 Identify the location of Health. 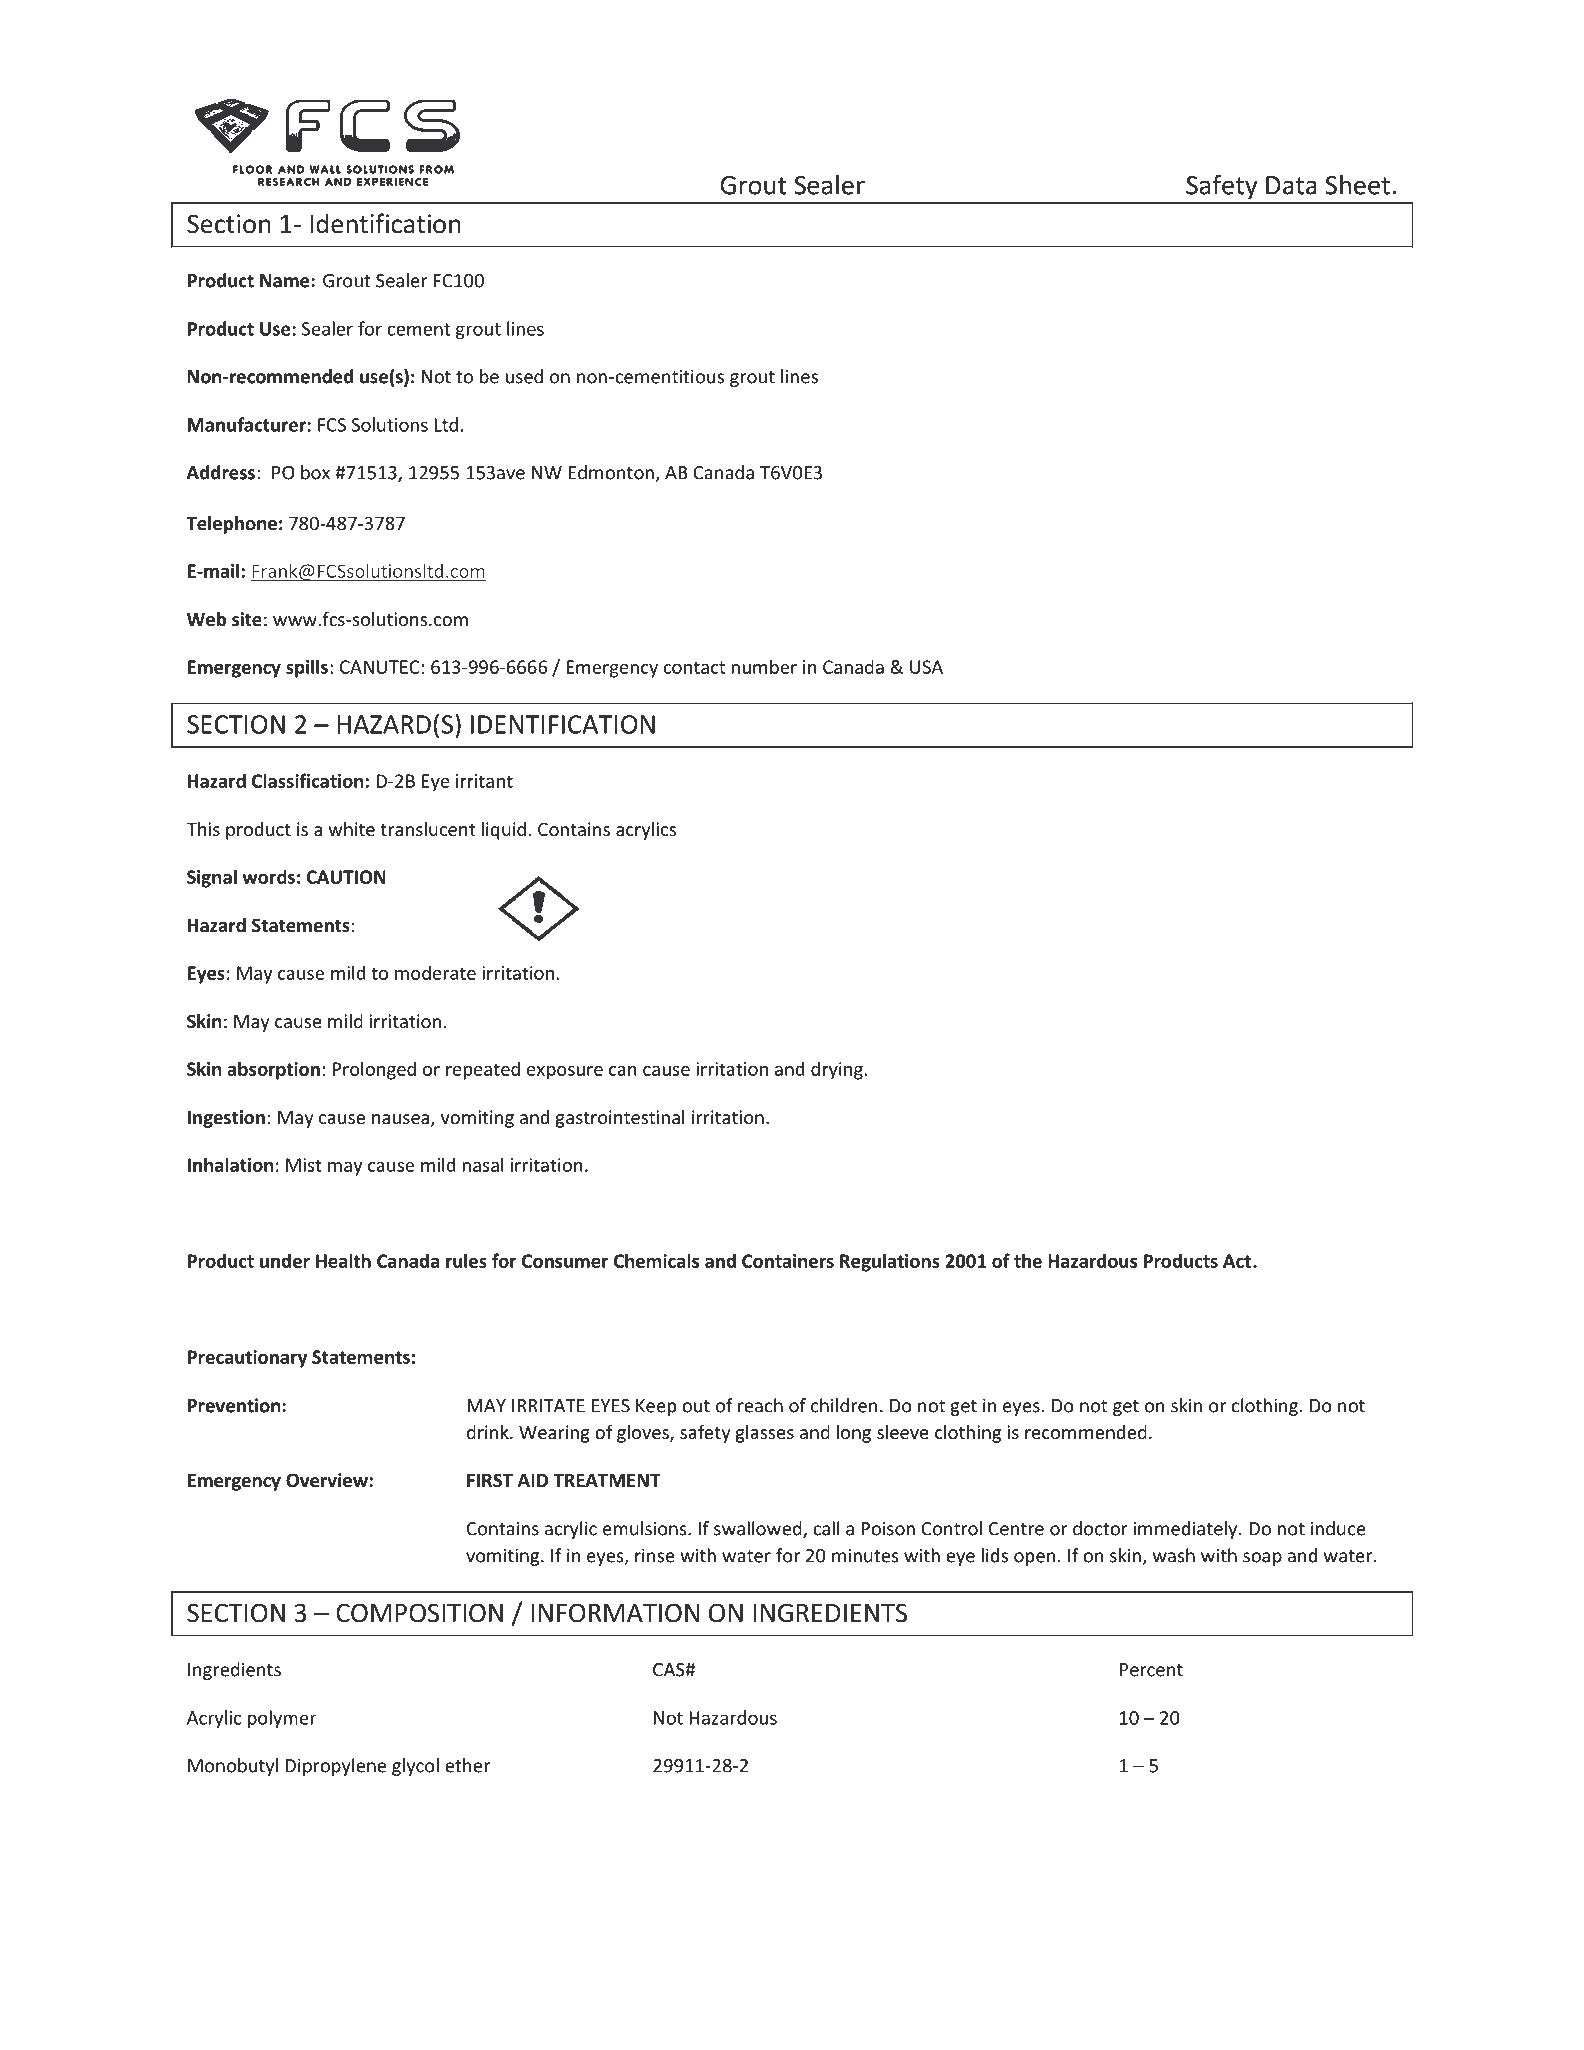
(343, 1260).
